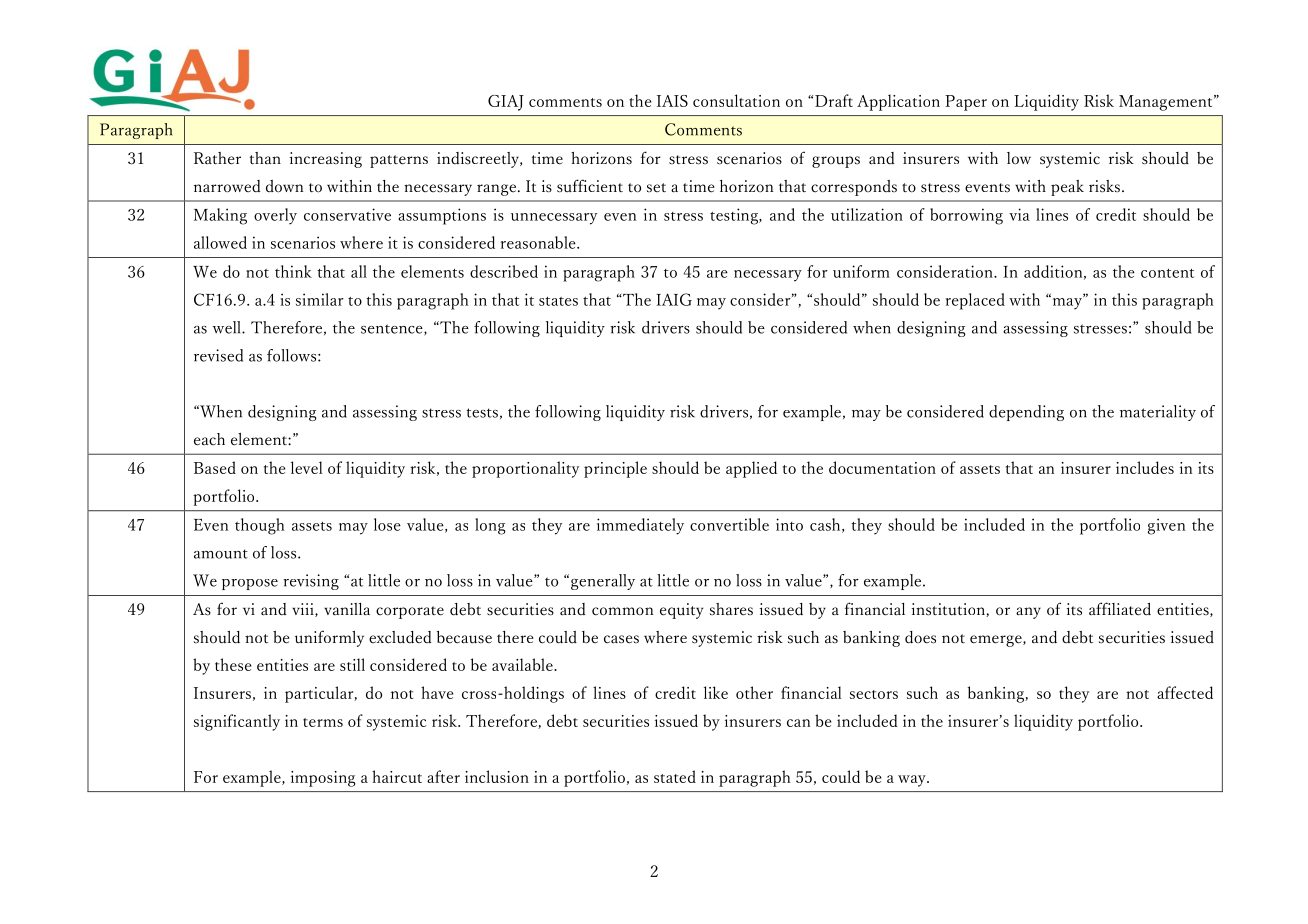 This screenshot has width=1308, height=924. I want to click on imposing, so click(323, 779).
